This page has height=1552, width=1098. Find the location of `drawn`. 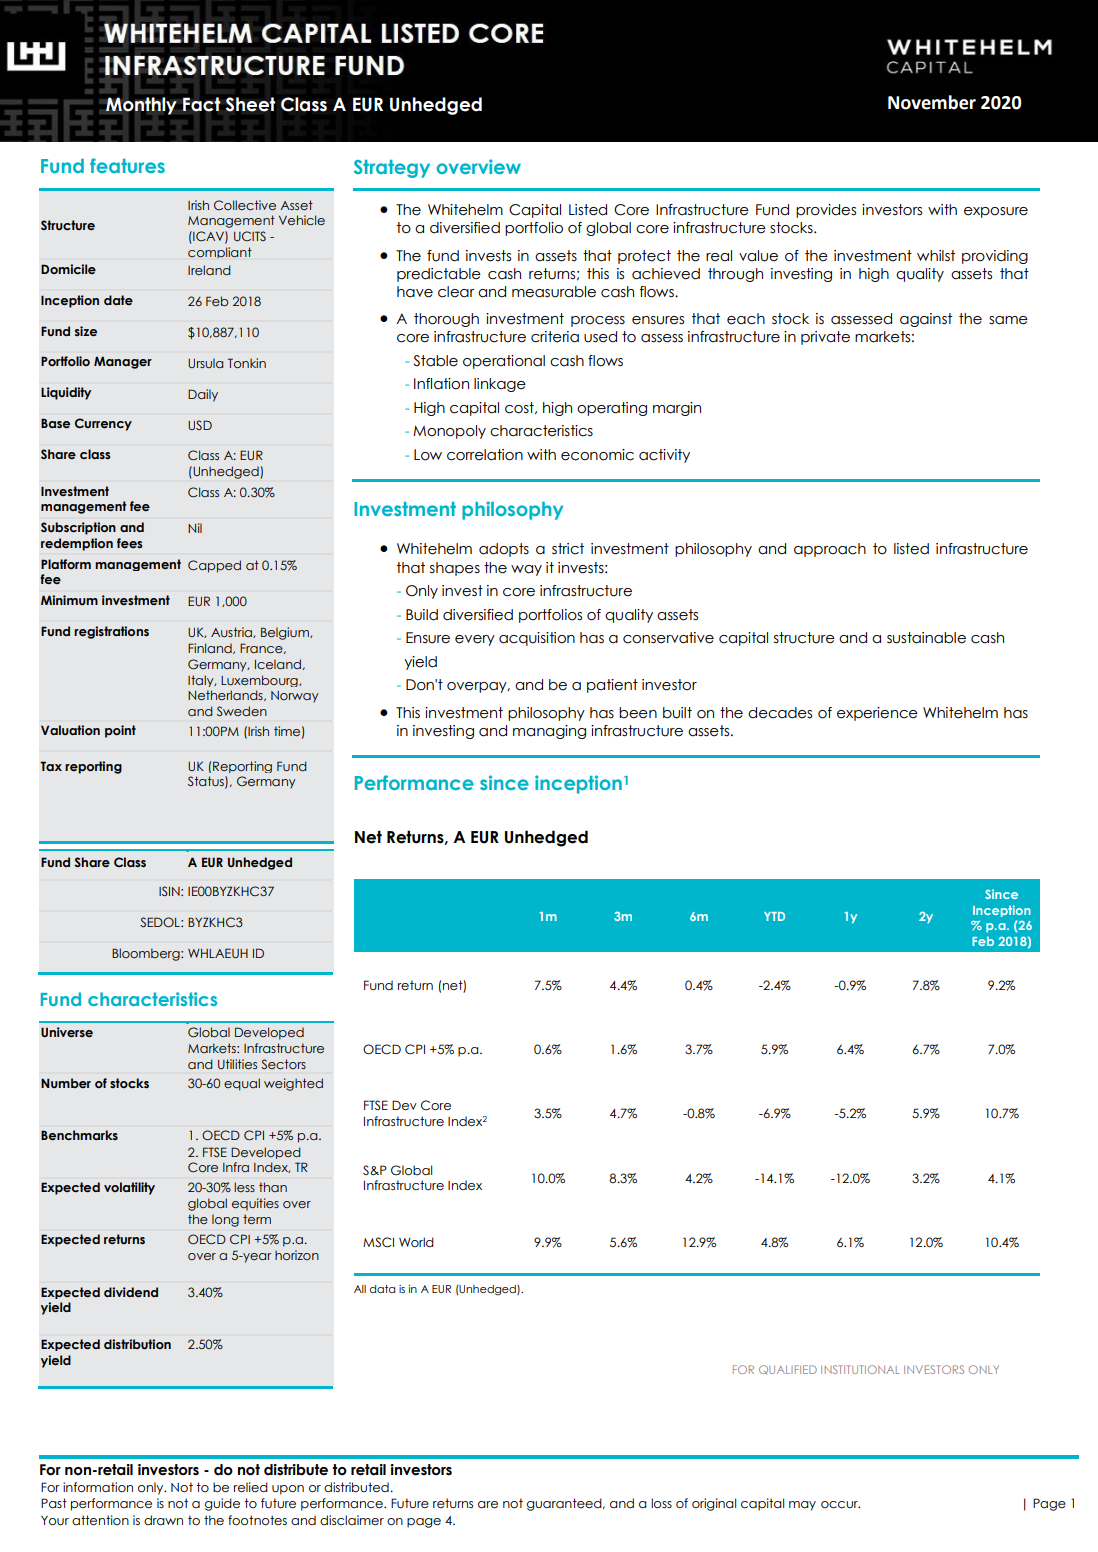

drawn is located at coordinates (163, 1520).
